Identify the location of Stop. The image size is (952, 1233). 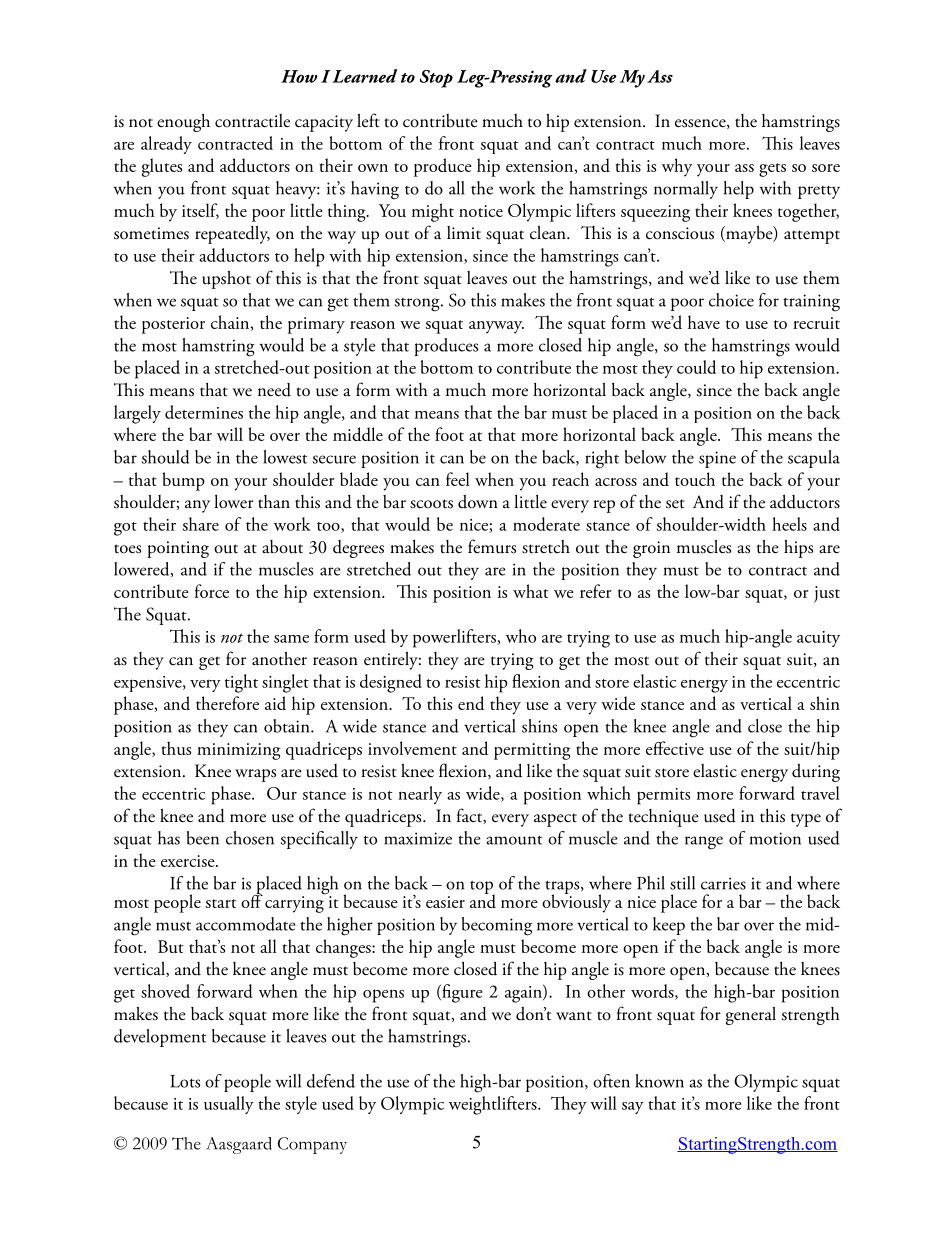
(436, 79).
